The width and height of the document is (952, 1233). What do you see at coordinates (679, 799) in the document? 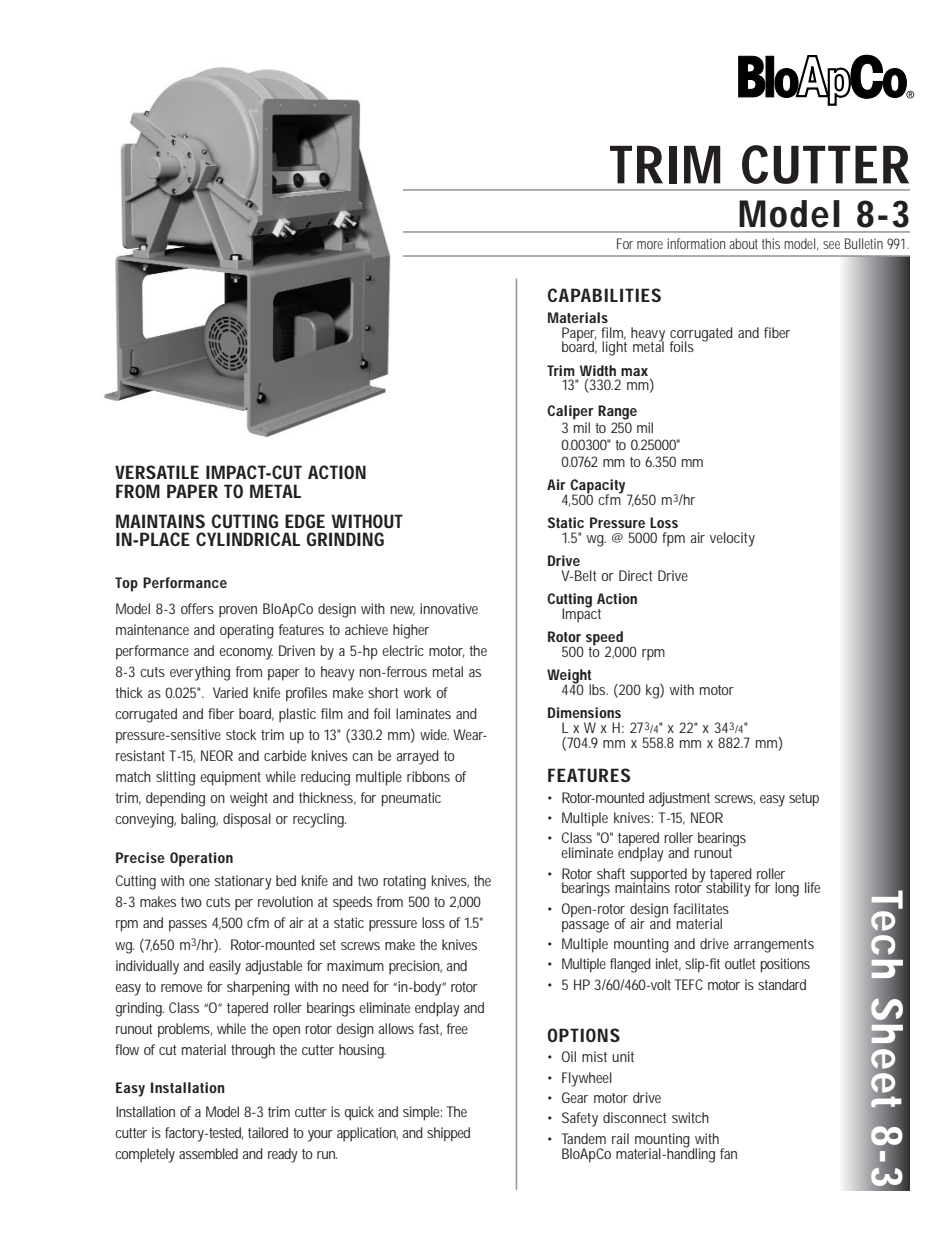
I see `adjustment` at bounding box center [679, 799].
